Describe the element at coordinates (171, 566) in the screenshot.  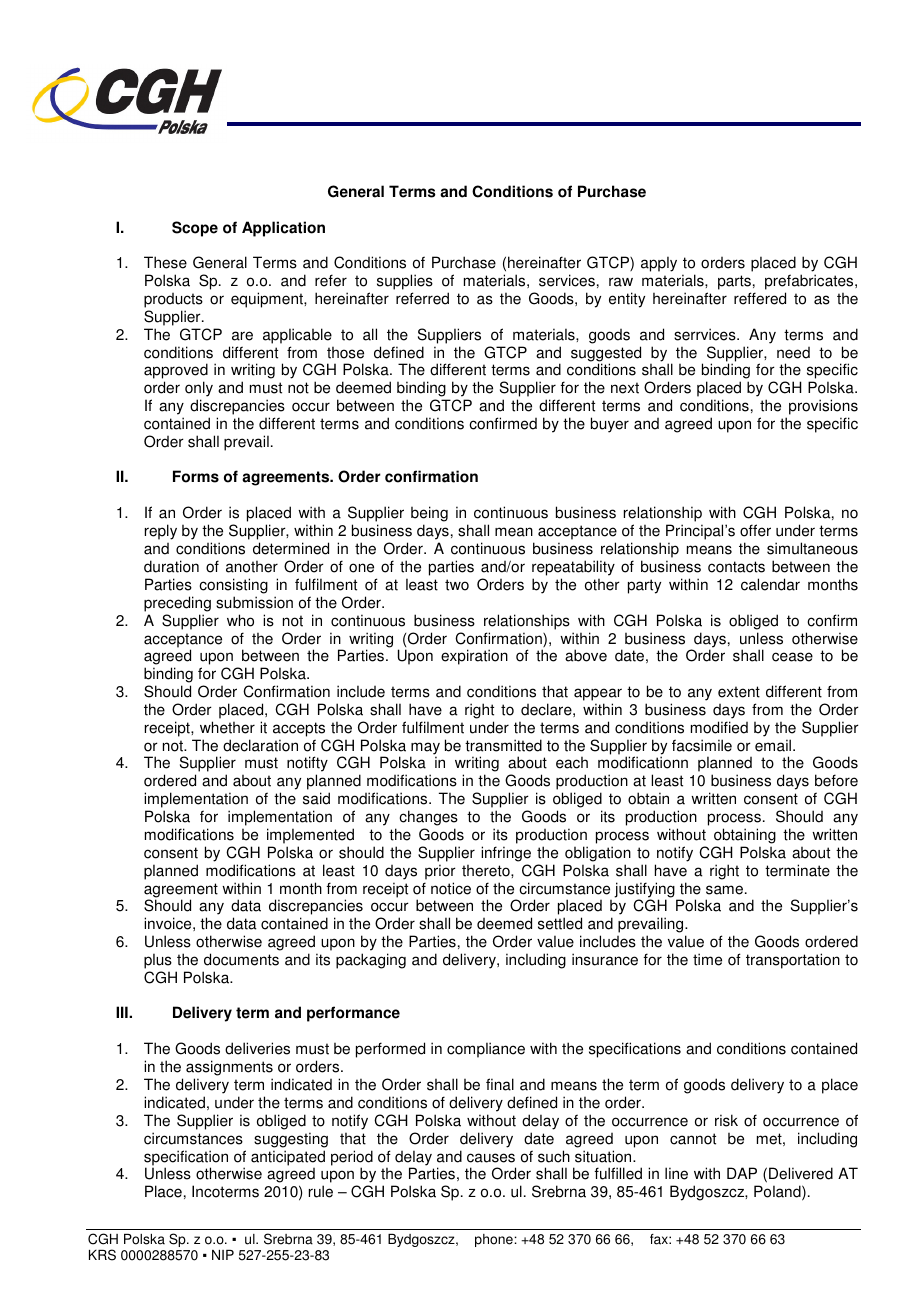
I see `duration` at that location.
